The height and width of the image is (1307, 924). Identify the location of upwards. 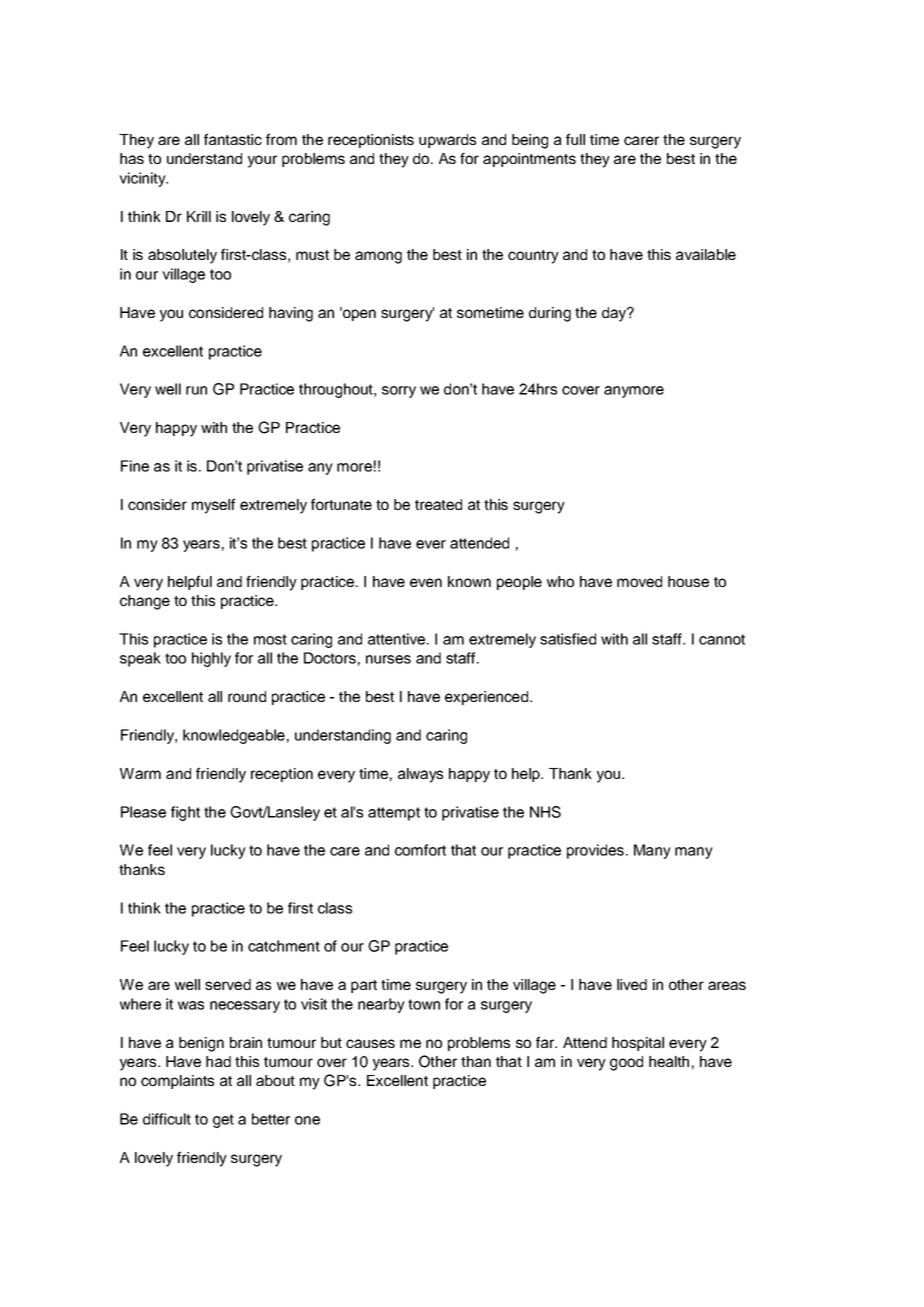
(447, 141).
